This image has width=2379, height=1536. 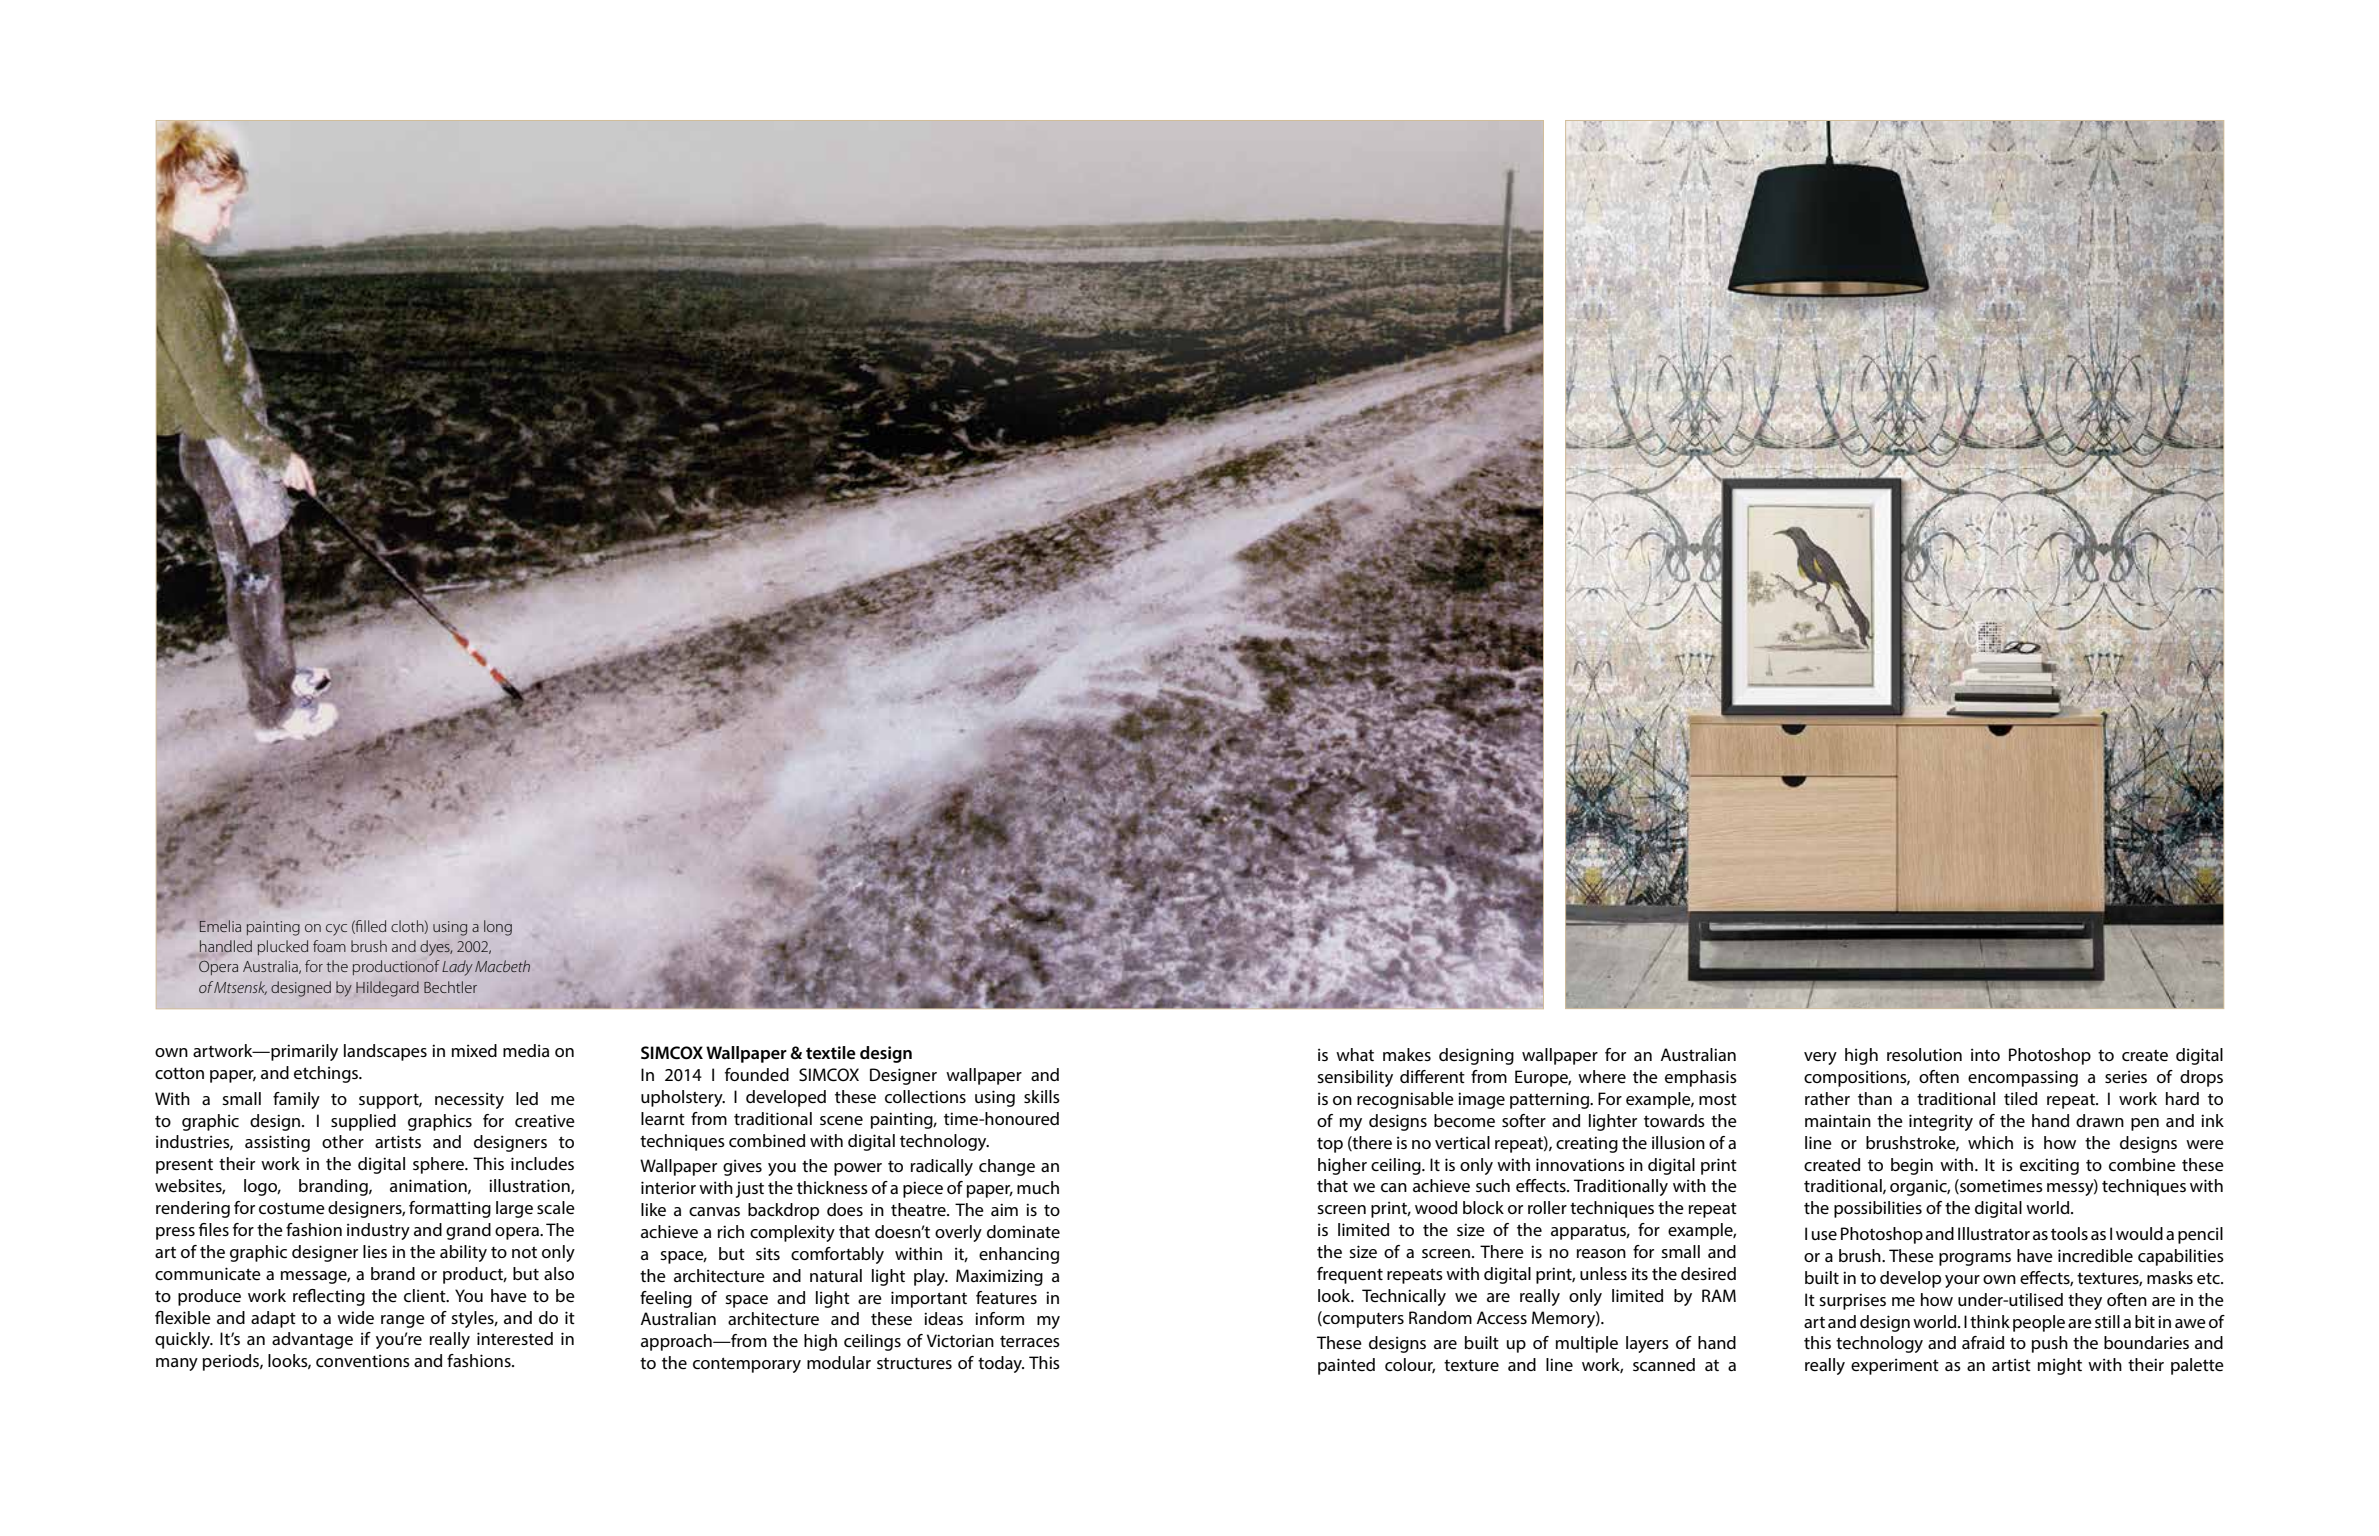 I want to click on afraid, so click(x=1983, y=1342).
